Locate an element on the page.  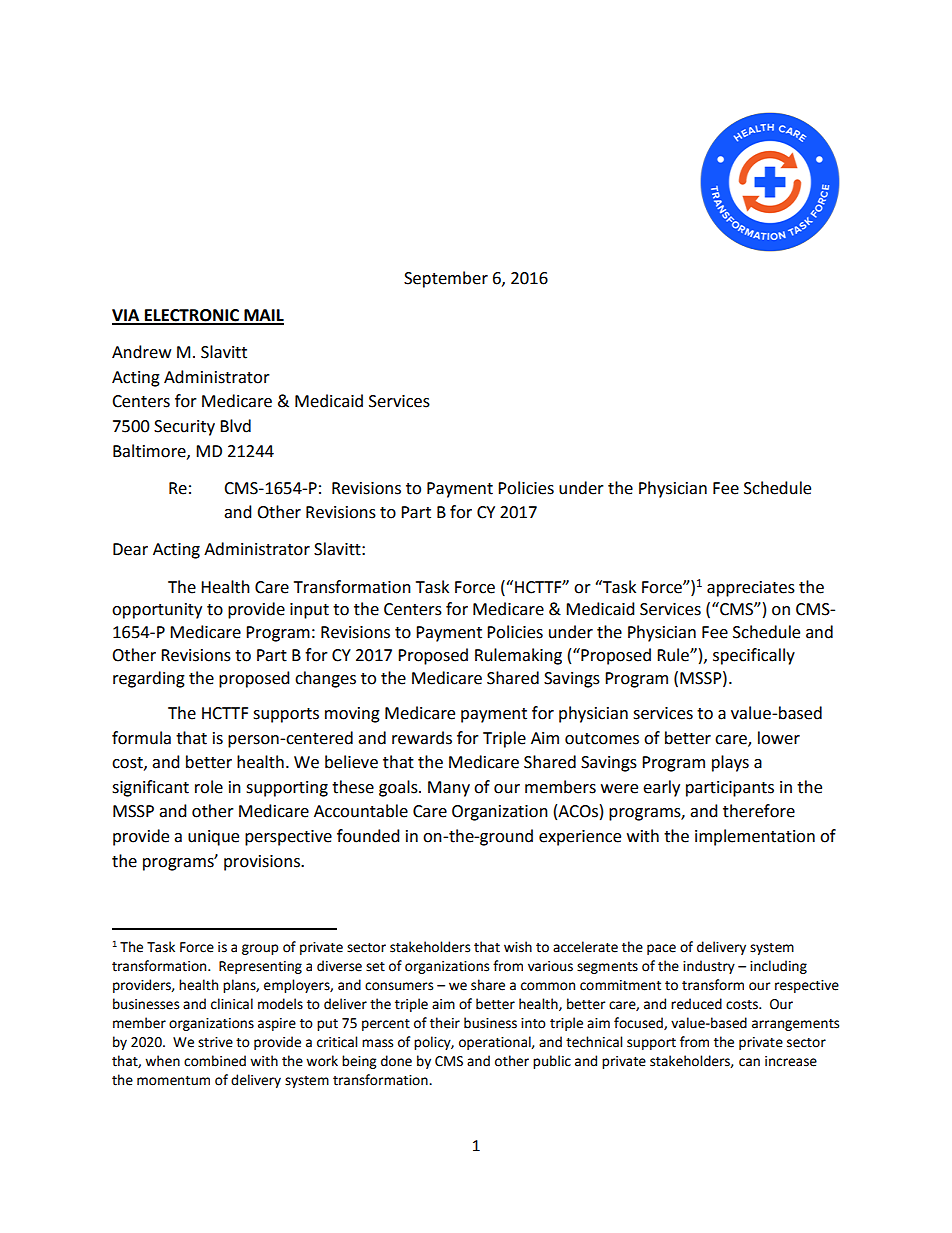
specifically is located at coordinates (754, 656).
